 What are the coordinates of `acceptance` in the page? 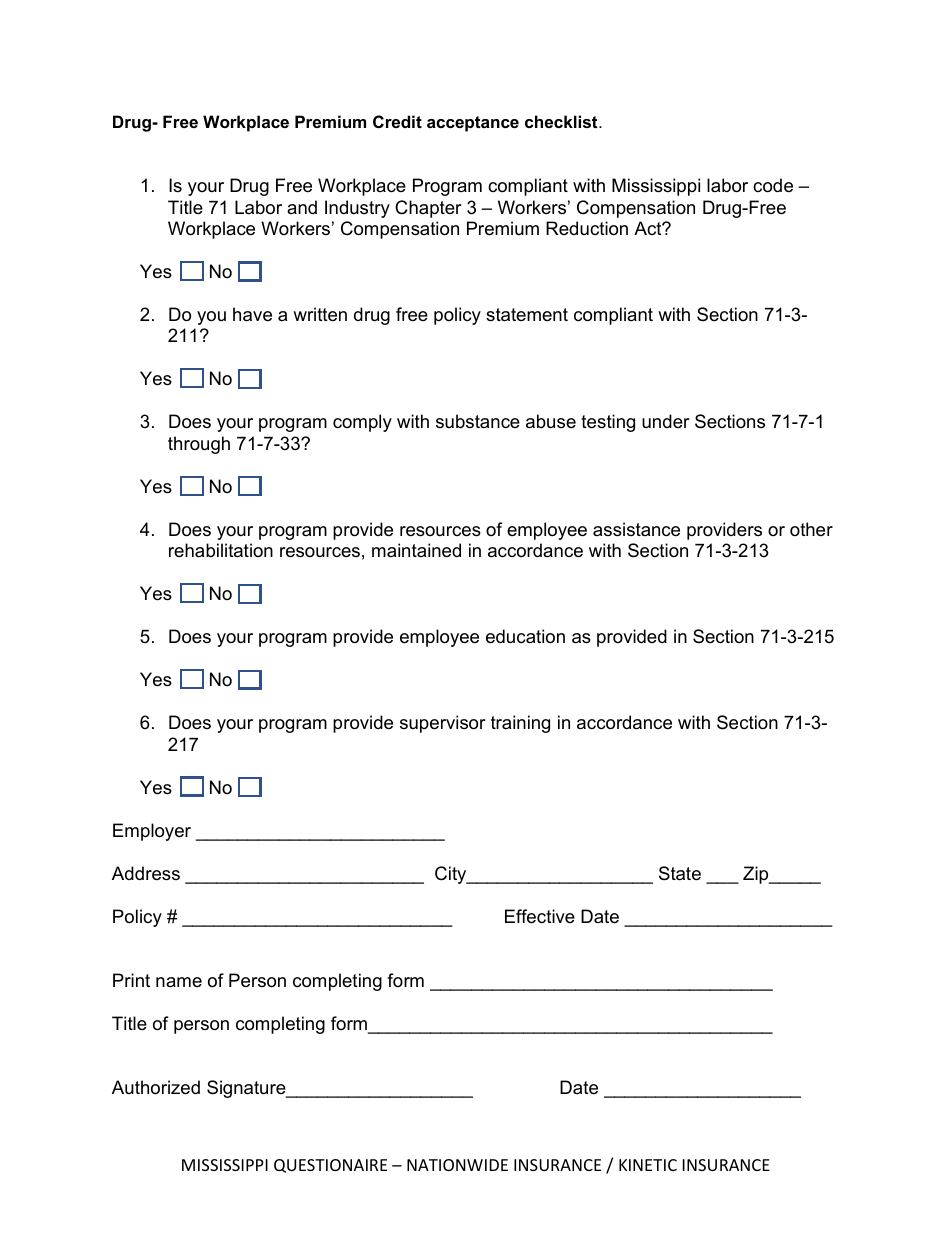 It's located at (473, 124).
